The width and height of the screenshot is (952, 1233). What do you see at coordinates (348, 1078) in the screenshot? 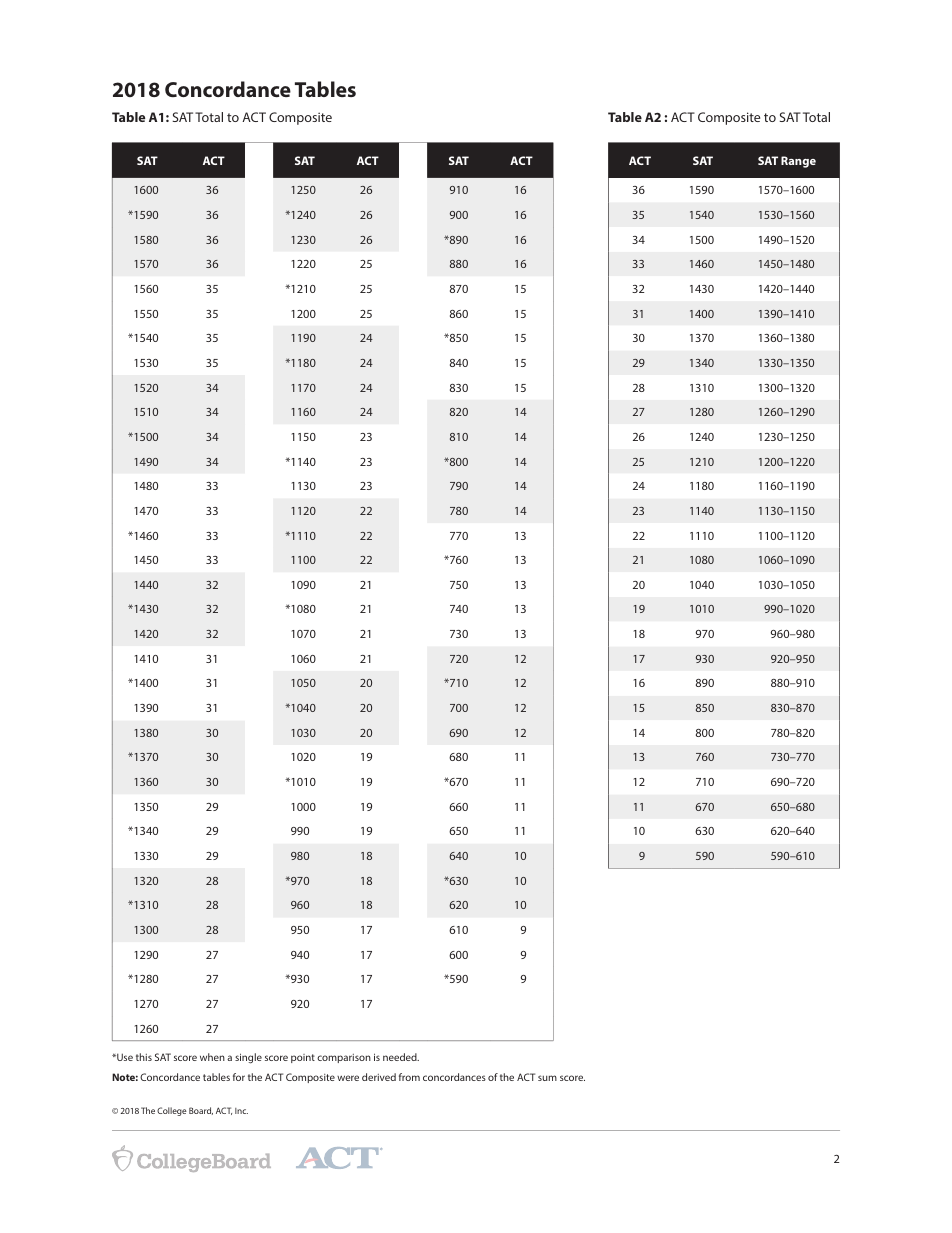
I see `were` at bounding box center [348, 1078].
